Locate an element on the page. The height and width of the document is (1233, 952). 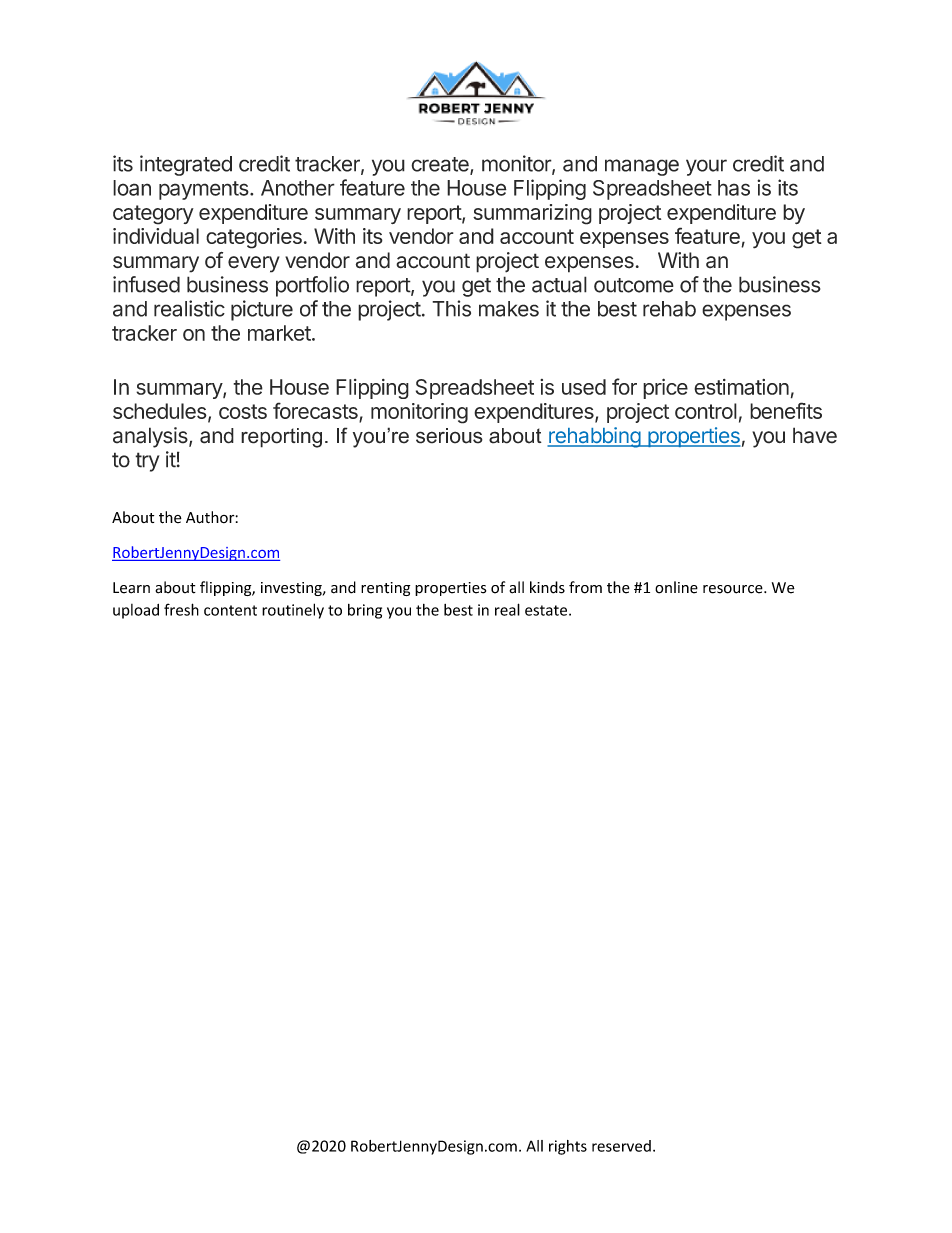
payments is located at coordinates (204, 190).
